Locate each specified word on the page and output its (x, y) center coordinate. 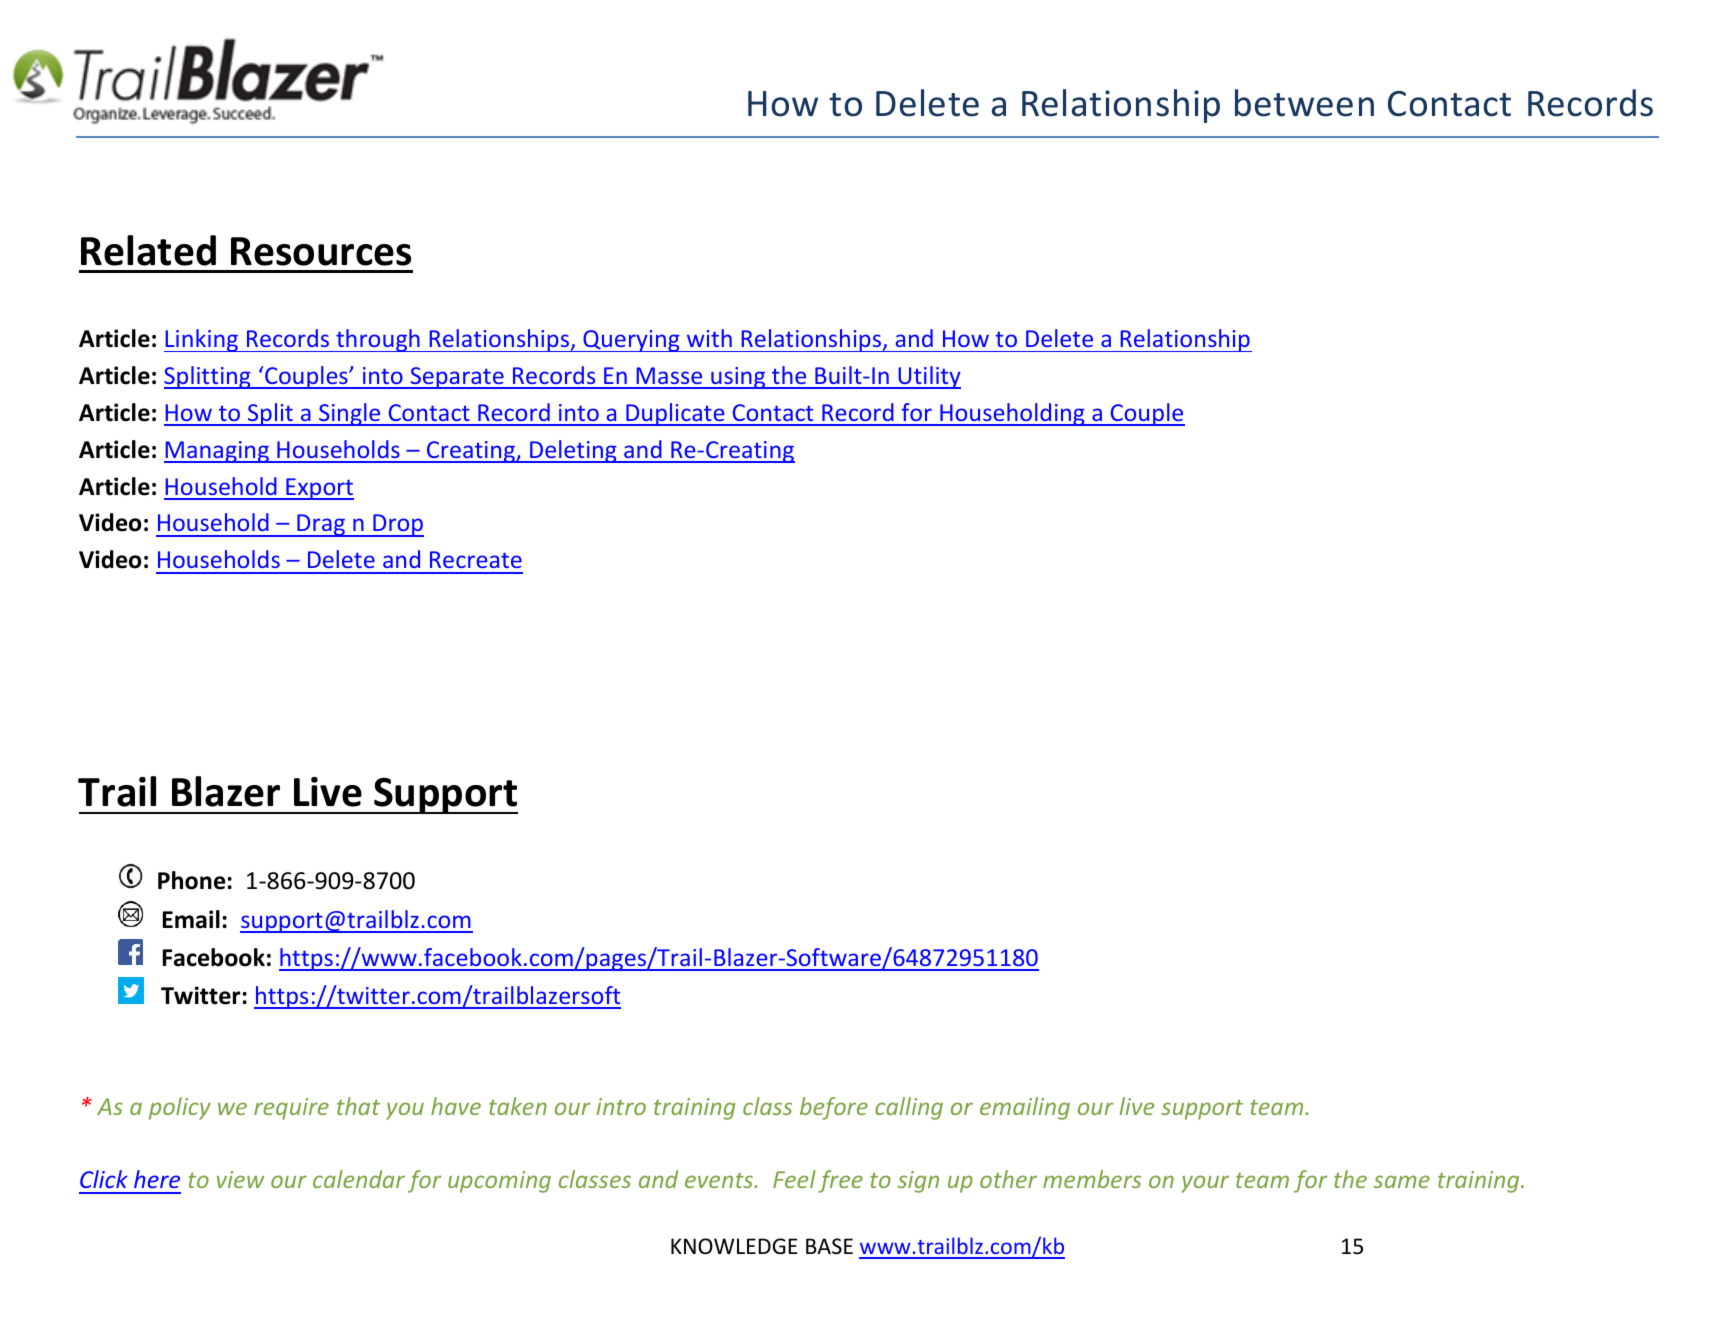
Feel (794, 1179)
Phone (191, 880)
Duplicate (675, 414)
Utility (928, 377)
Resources (321, 251)
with (709, 338)
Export (319, 489)
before (834, 1108)
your (1205, 1184)
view (240, 1179)
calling (909, 1108)
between (1304, 103)
